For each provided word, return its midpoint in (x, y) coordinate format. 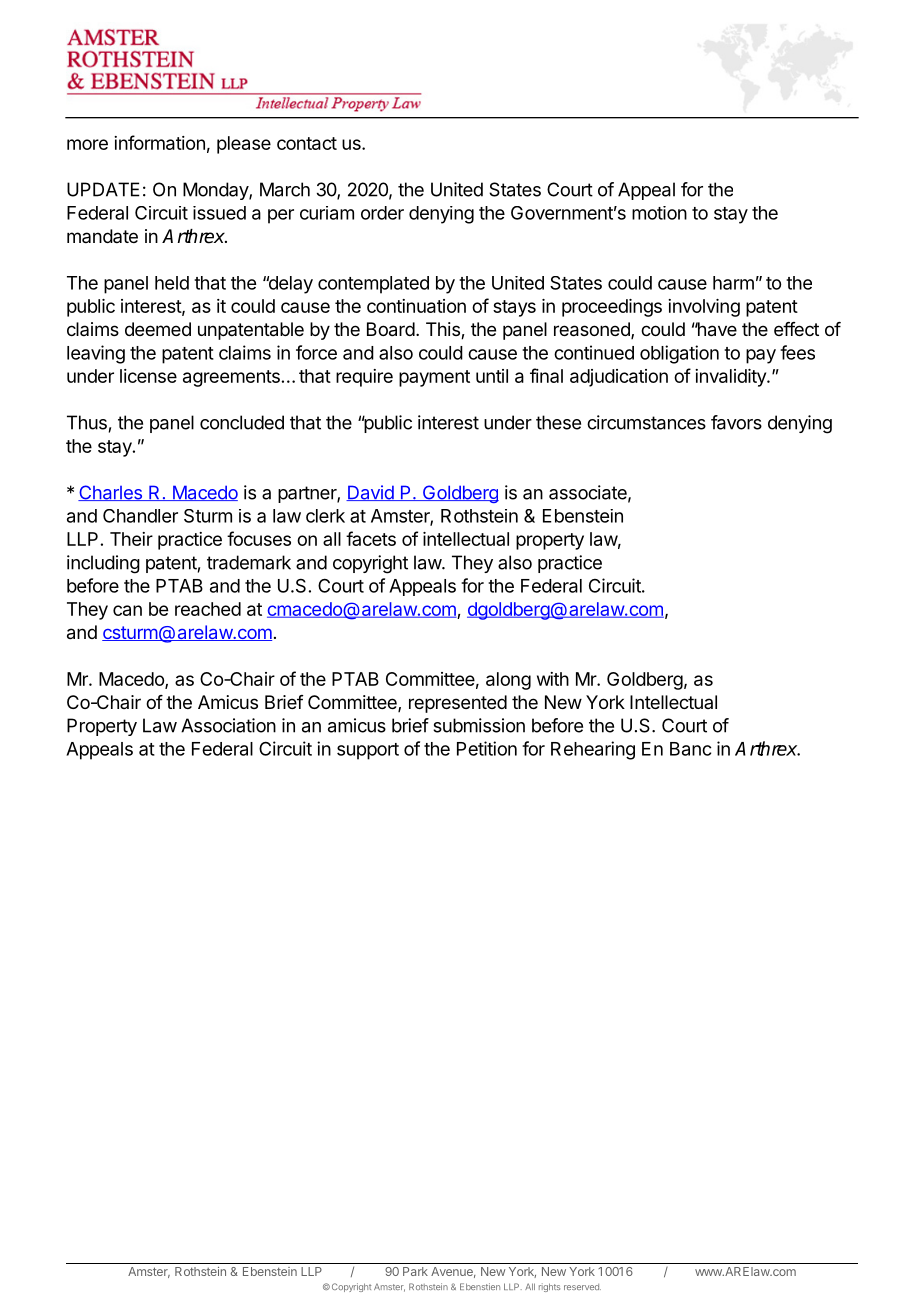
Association (228, 725)
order (382, 213)
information (159, 142)
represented (458, 704)
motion (659, 213)
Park (415, 1271)
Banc (690, 749)
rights (549, 1287)
